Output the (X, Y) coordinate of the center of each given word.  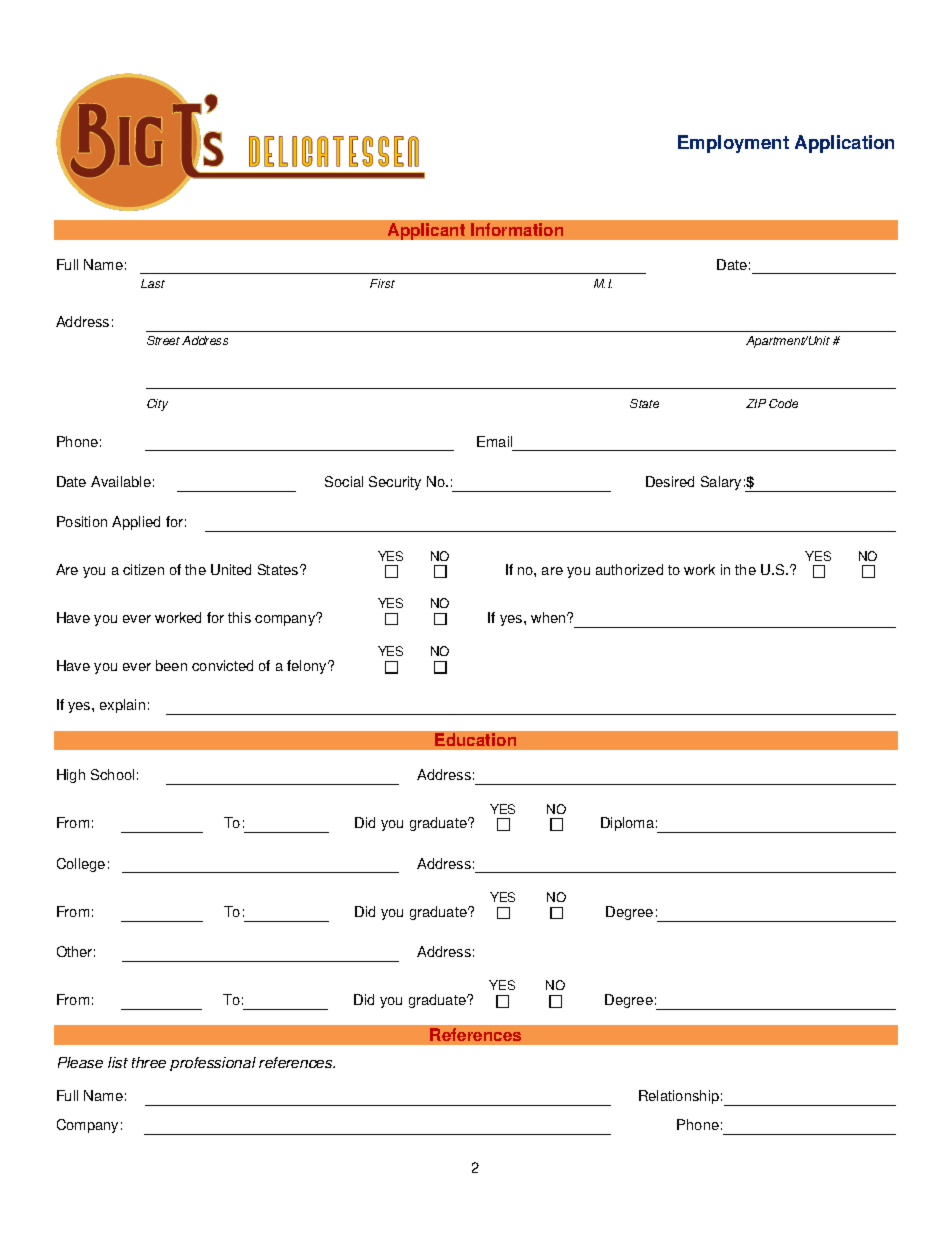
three (149, 1062)
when (549, 617)
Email (494, 441)
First (382, 283)
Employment (733, 144)
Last (153, 283)
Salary (721, 483)
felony (308, 667)
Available (121, 481)
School (112, 774)
